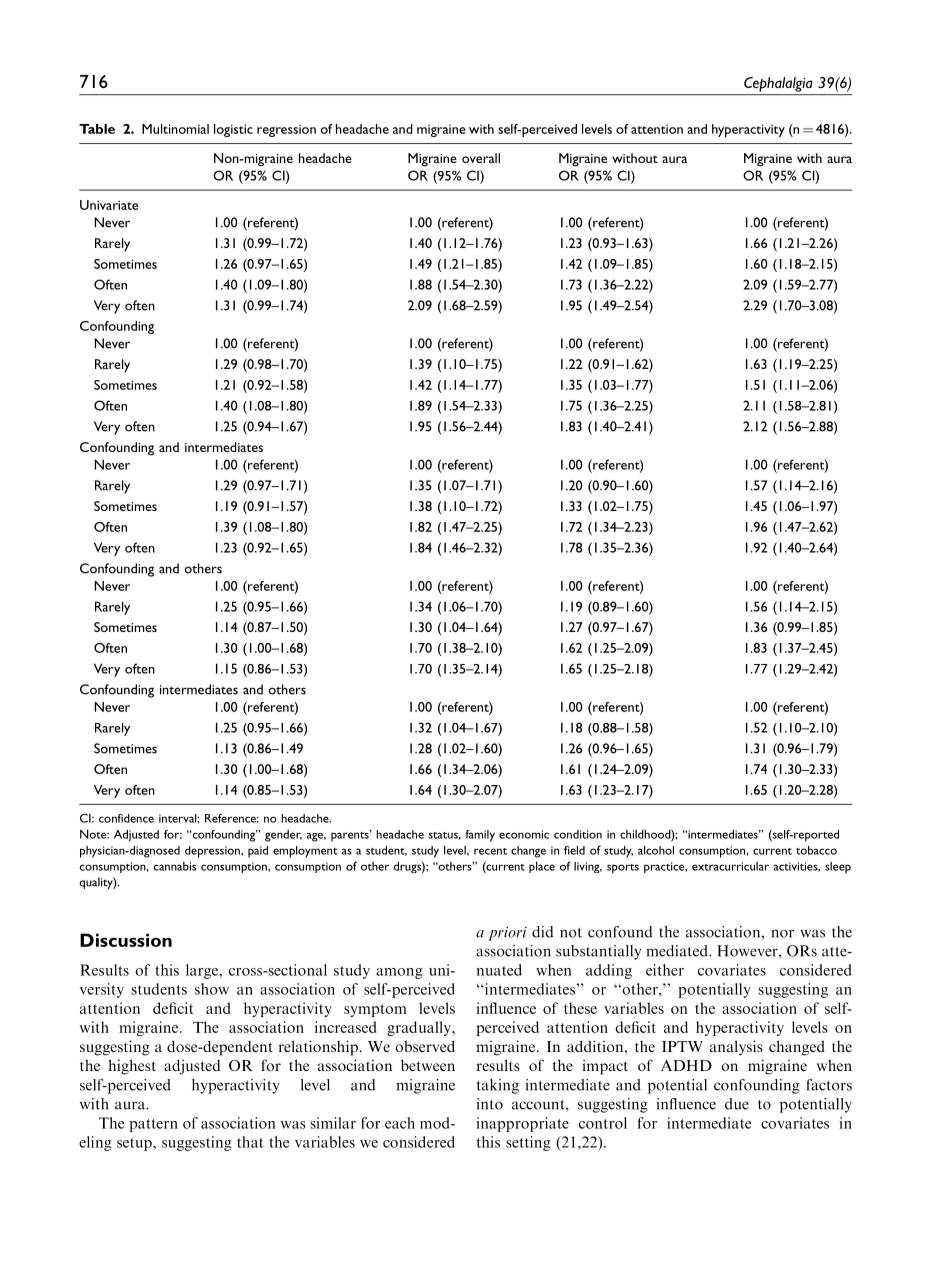 The width and height of the image is (952, 1270). I want to click on that, so click(250, 1142).
